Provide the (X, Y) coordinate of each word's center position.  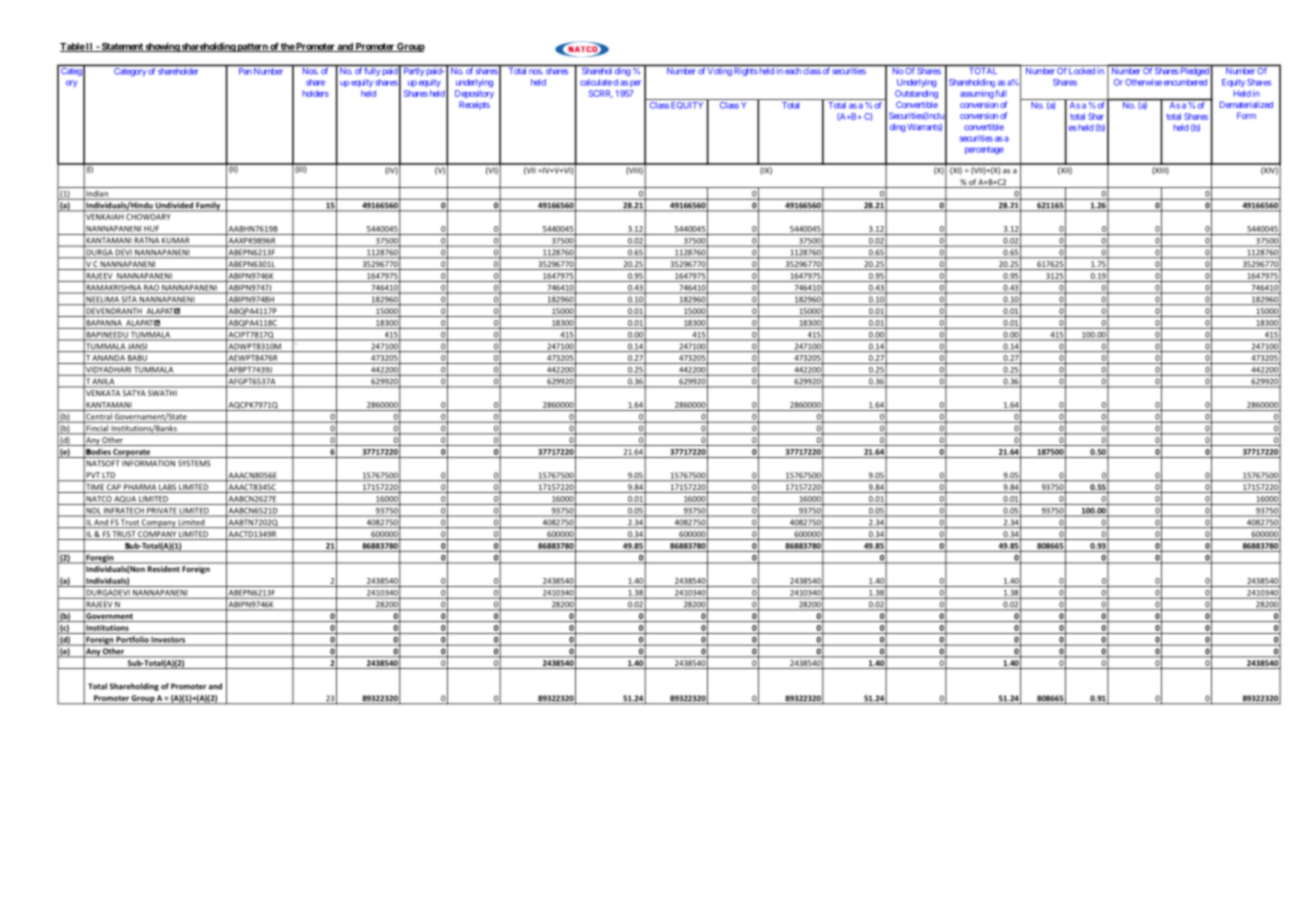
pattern (252, 47)
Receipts (474, 105)
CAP (114, 488)
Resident (164, 567)
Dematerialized (1246, 104)
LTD (109, 476)
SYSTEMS (194, 463)
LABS (167, 488)
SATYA (134, 393)
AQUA (125, 500)
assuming (977, 94)
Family (208, 206)
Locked (1082, 71)
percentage (984, 151)
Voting (720, 72)
